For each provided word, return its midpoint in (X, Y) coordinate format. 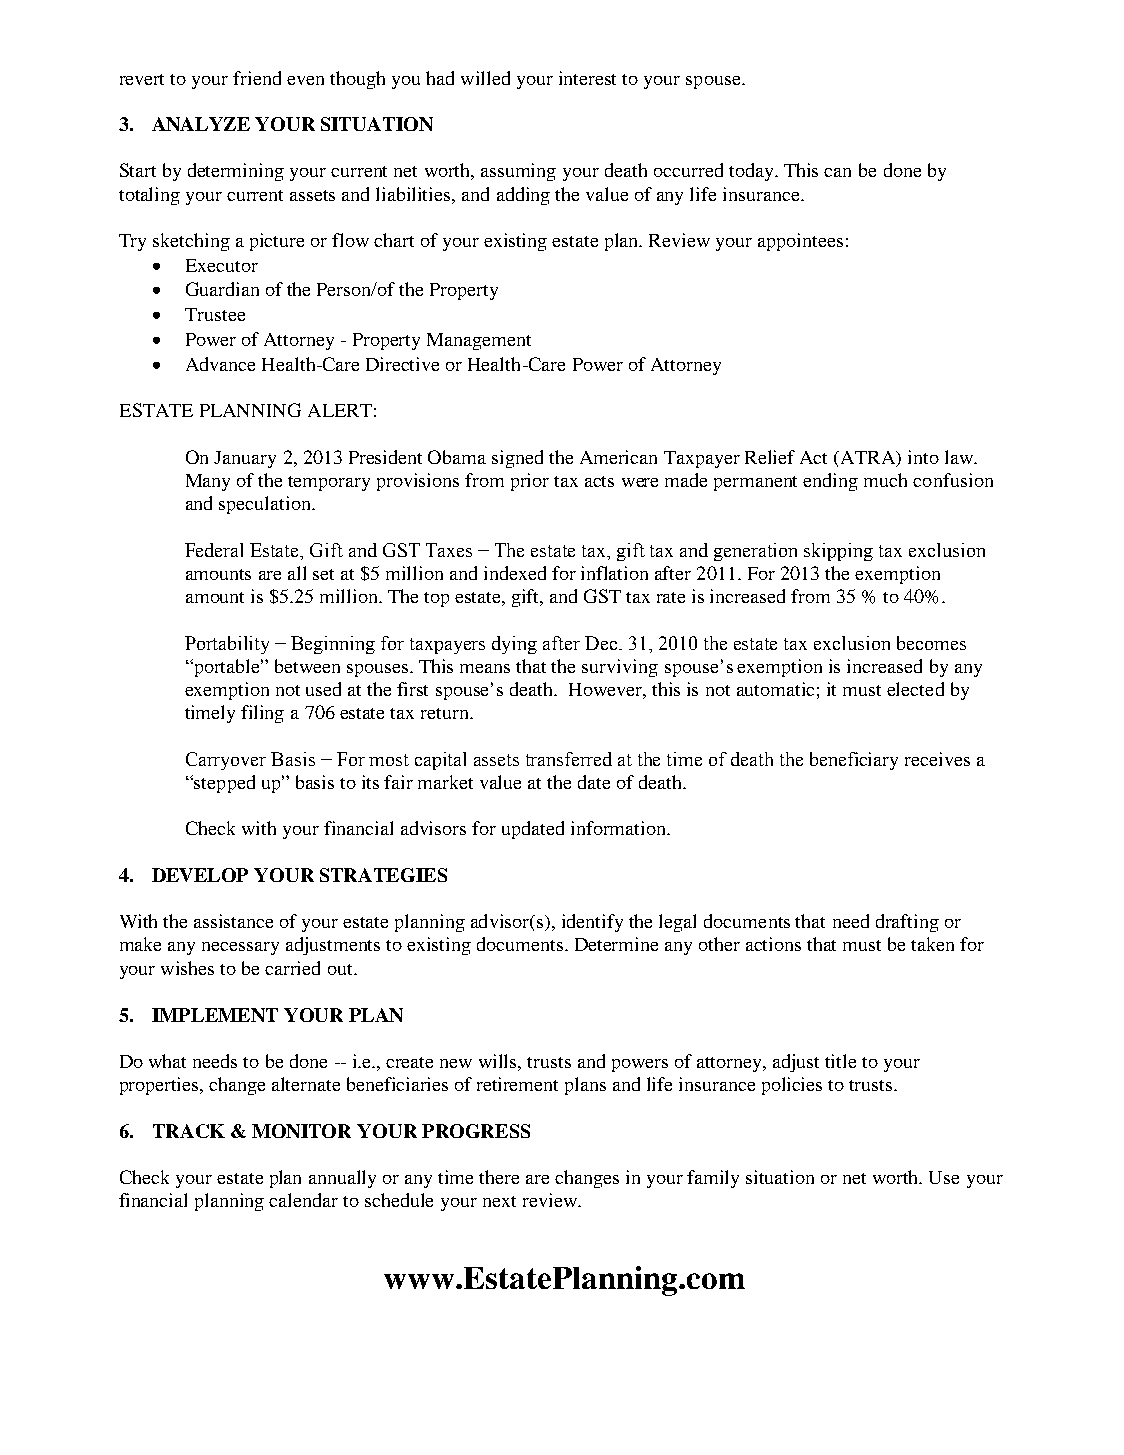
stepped (224, 784)
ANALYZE (201, 124)
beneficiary (854, 761)
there (499, 1177)
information (619, 828)
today (752, 172)
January (245, 459)
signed (517, 459)
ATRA (869, 458)
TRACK (189, 1131)
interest (587, 78)
